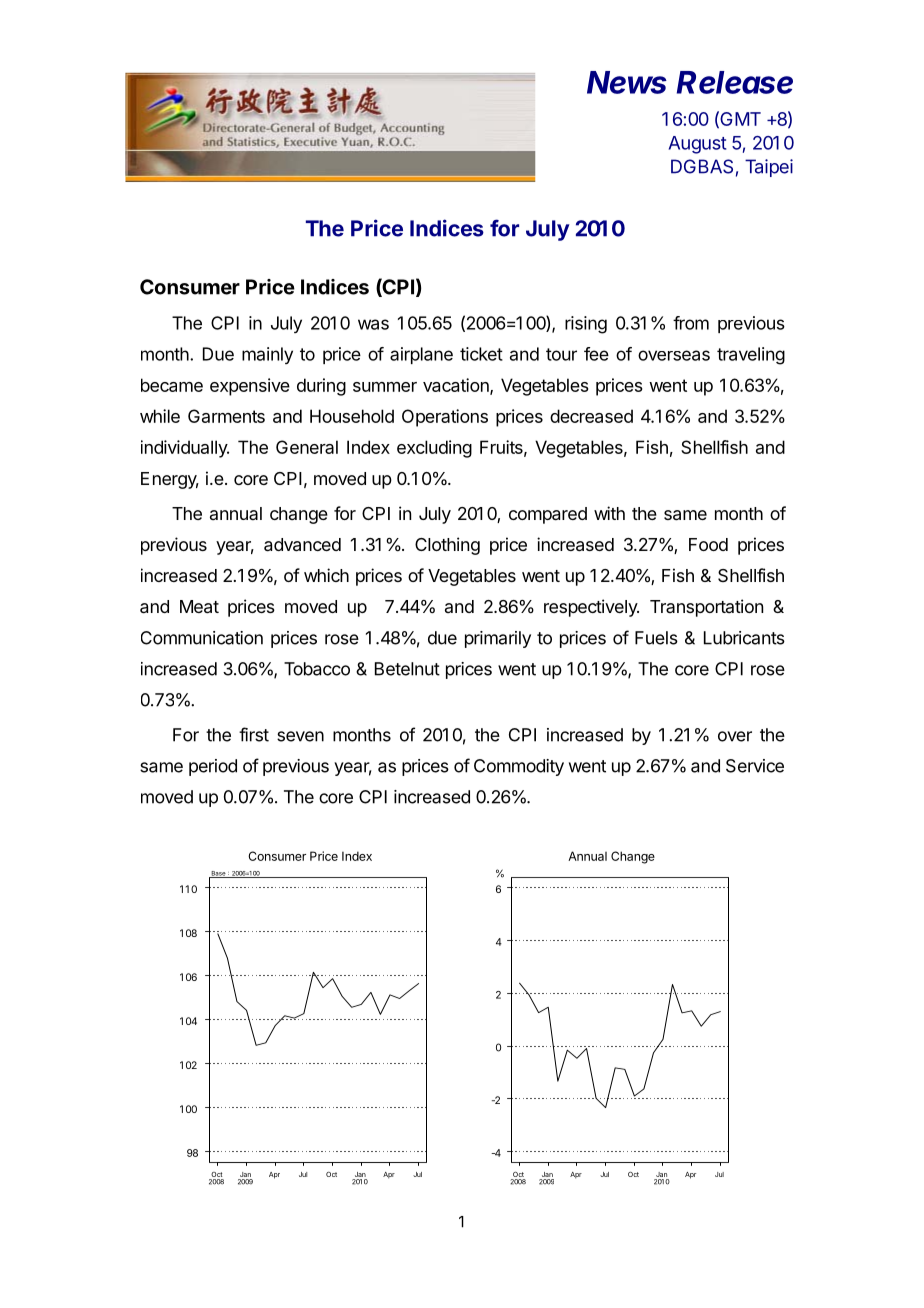 This document has width=924, height=1308. I want to click on Service, so click(755, 766).
